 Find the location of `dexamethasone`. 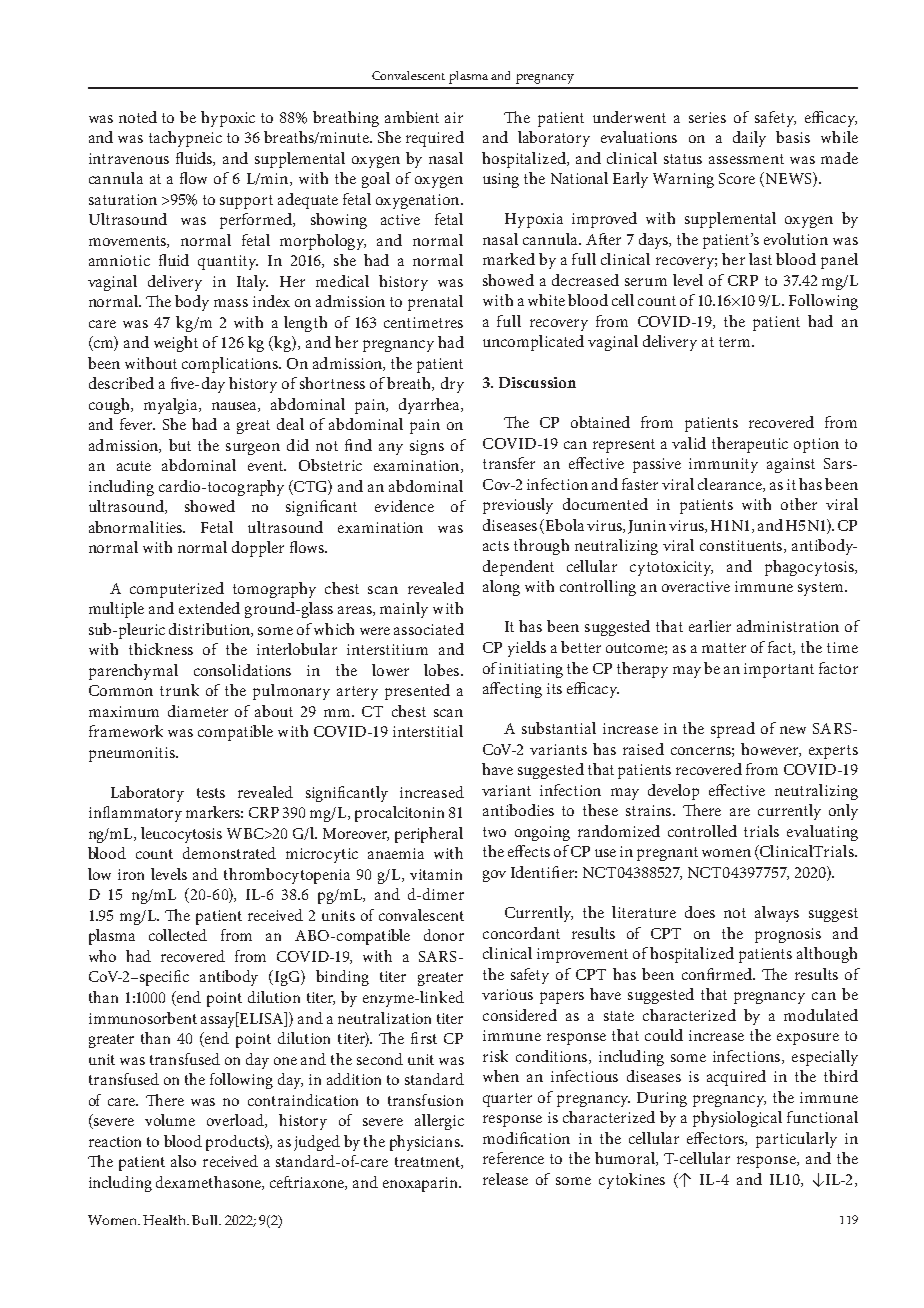

dexamethasone is located at coordinates (209, 1183).
